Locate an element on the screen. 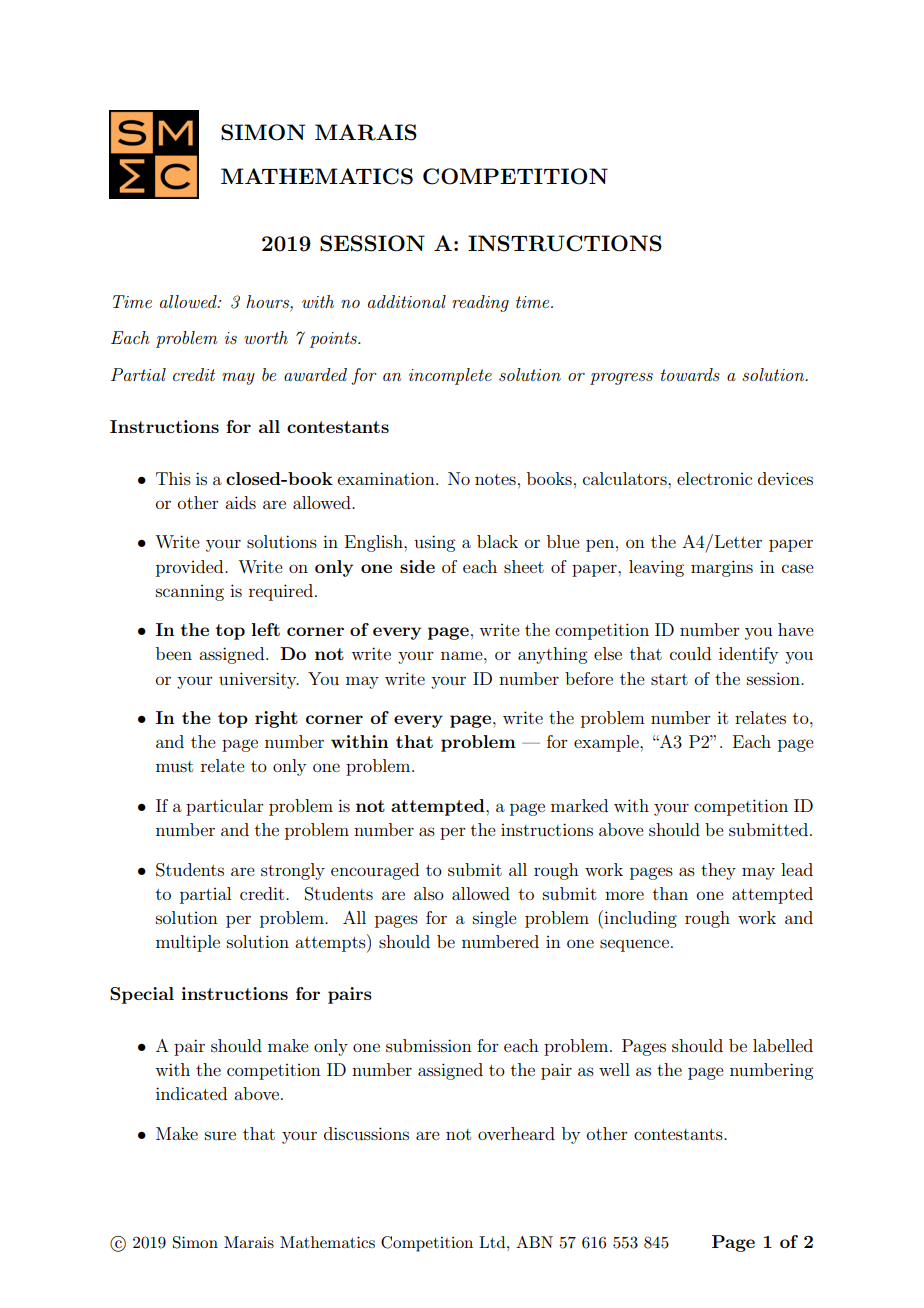 The width and height of the screenshot is (924, 1308). must is located at coordinates (174, 766).
